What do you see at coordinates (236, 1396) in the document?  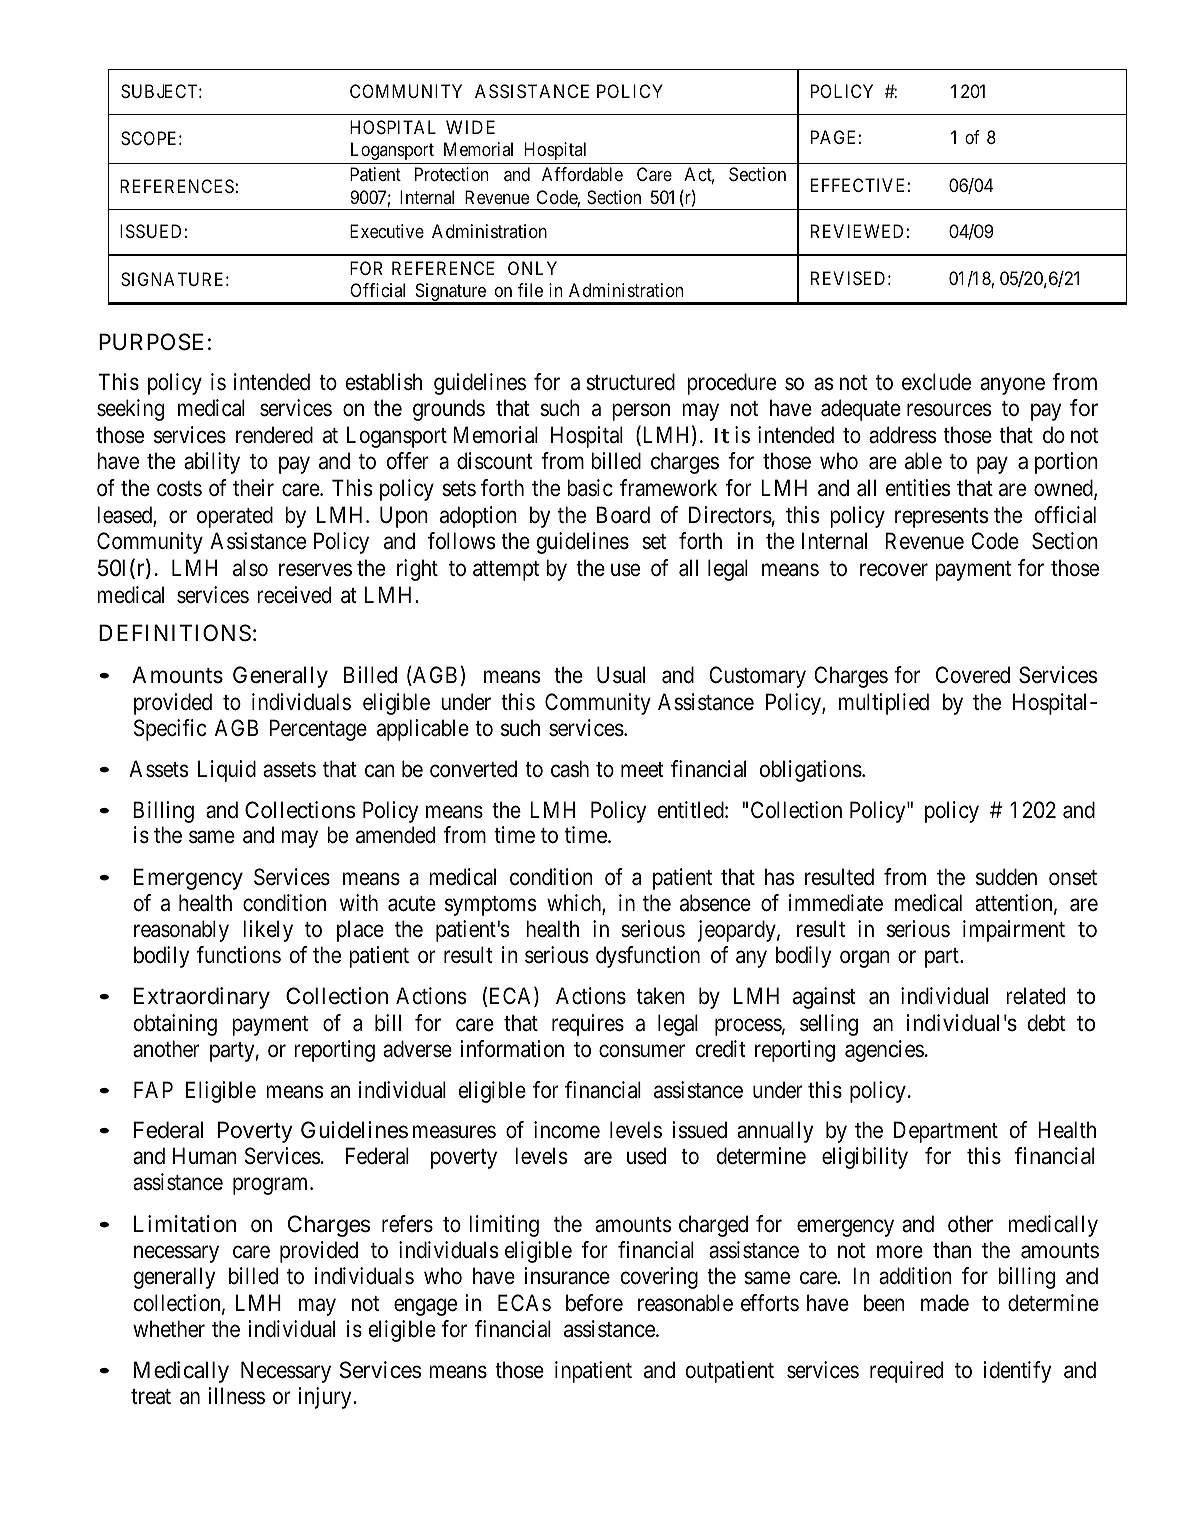 I see `illness` at bounding box center [236, 1396].
